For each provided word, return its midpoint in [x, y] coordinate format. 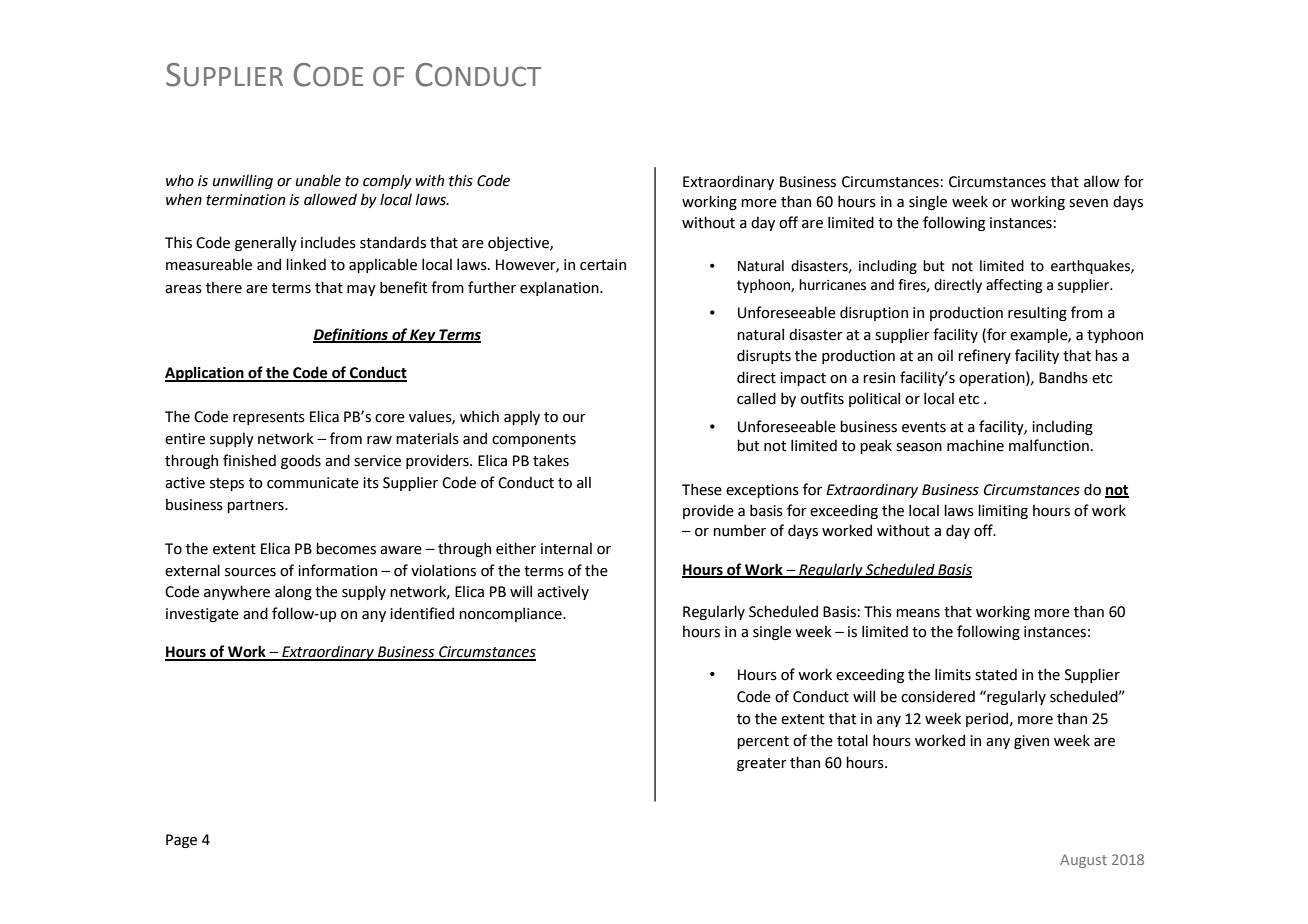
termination [245, 200]
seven [1088, 203]
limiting [1003, 511]
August [1083, 861]
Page [181, 841]
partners [256, 506]
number [739, 530]
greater [762, 764]
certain [603, 265]
